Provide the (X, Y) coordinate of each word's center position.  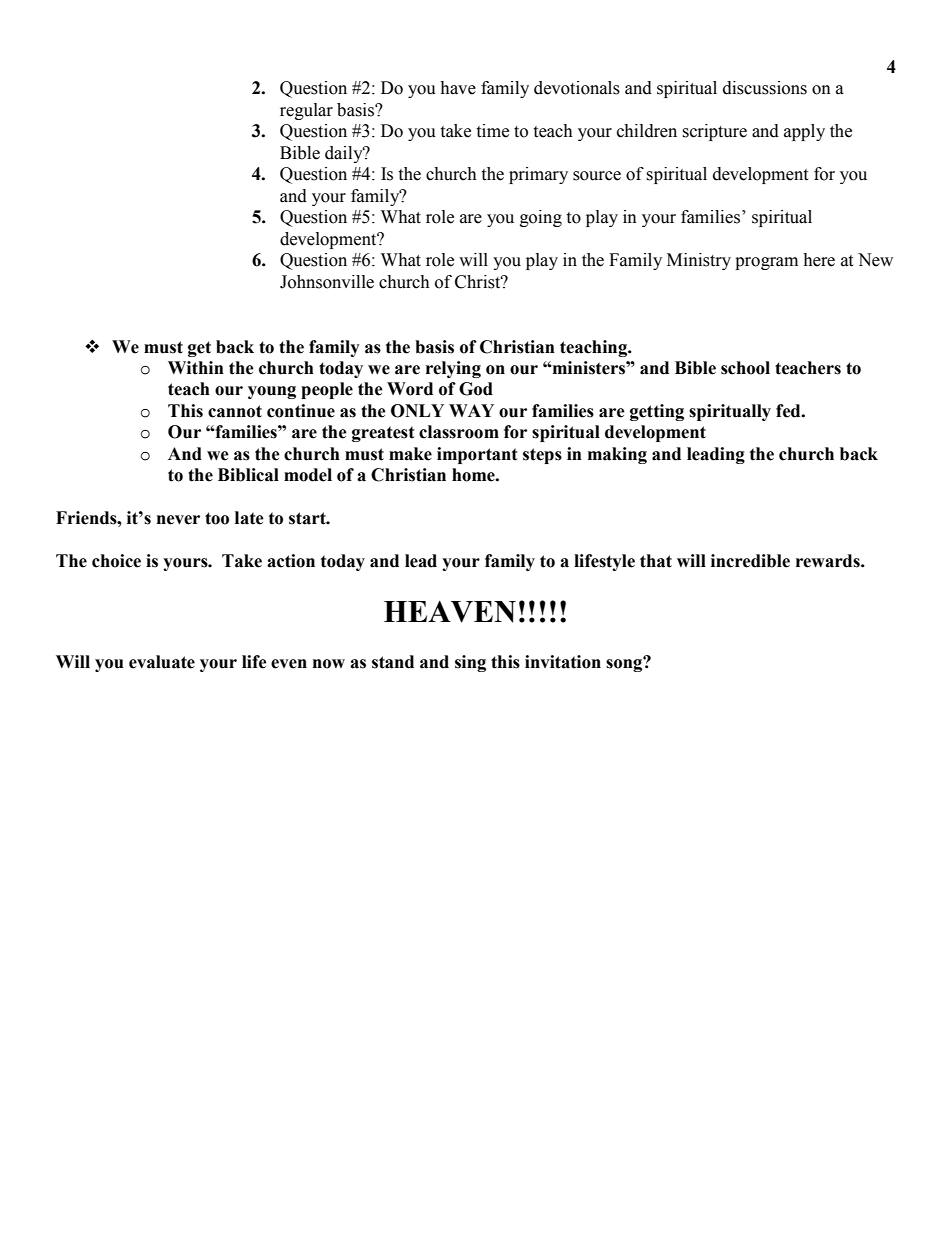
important (477, 455)
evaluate (162, 662)
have (458, 88)
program (766, 263)
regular (306, 111)
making (617, 455)
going (541, 218)
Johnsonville (327, 282)
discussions (765, 88)
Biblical (248, 475)
